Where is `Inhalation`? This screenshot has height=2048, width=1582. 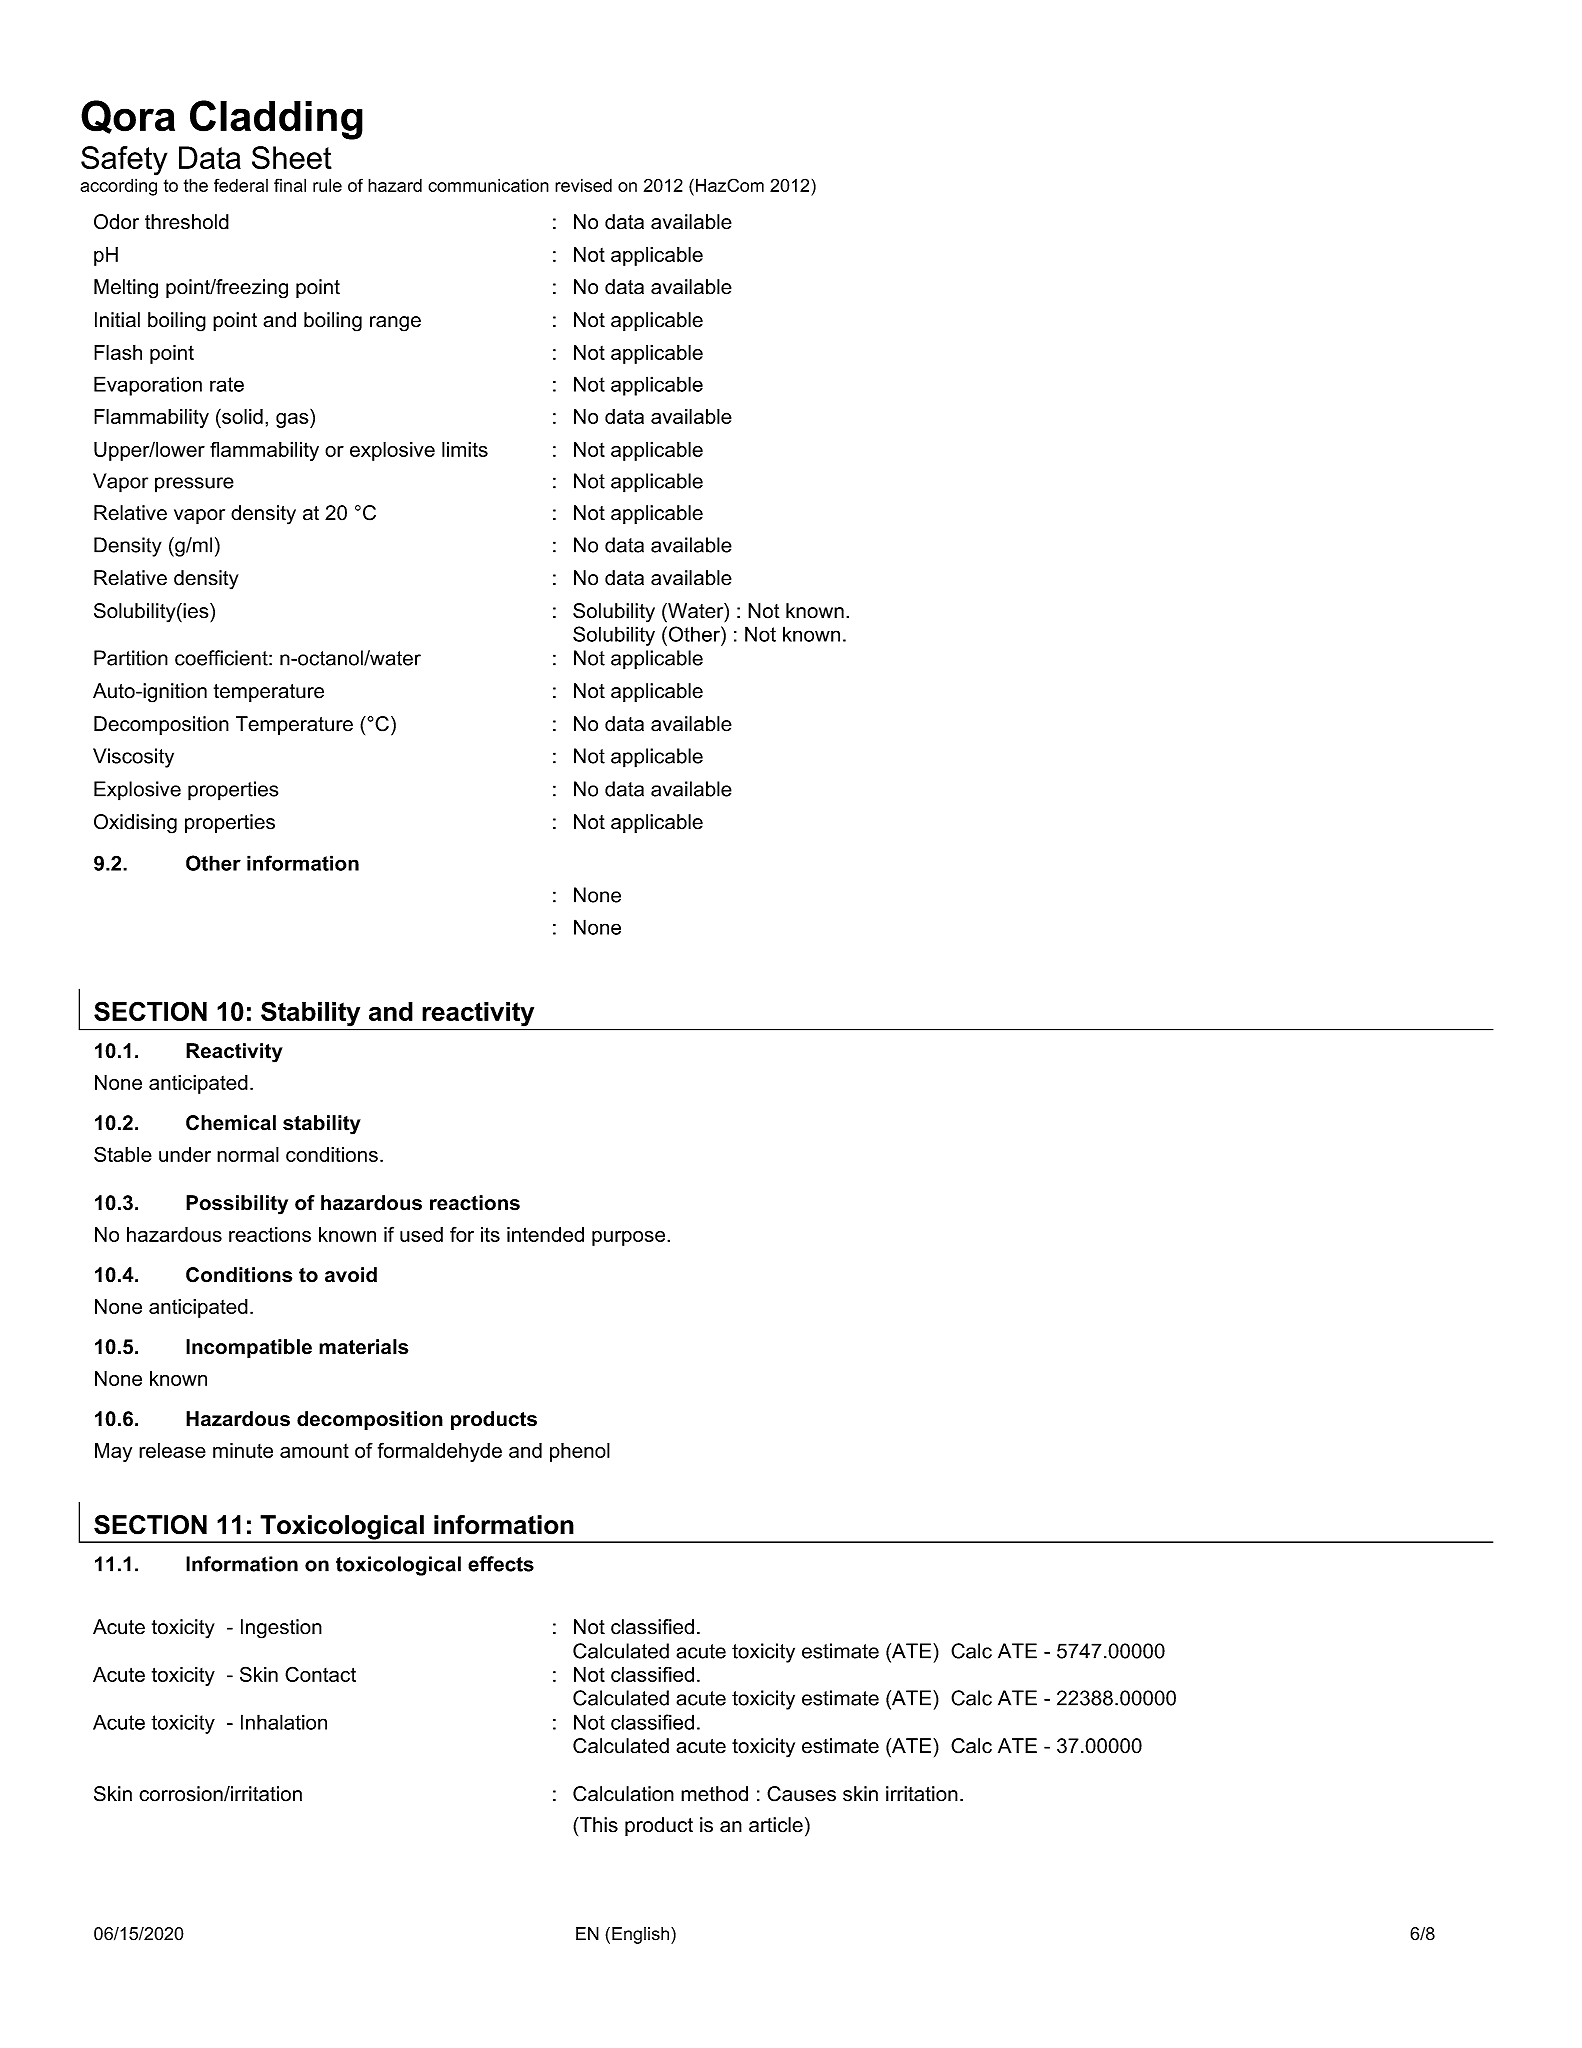
Inhalation is located at coordinates (284, 1722).
